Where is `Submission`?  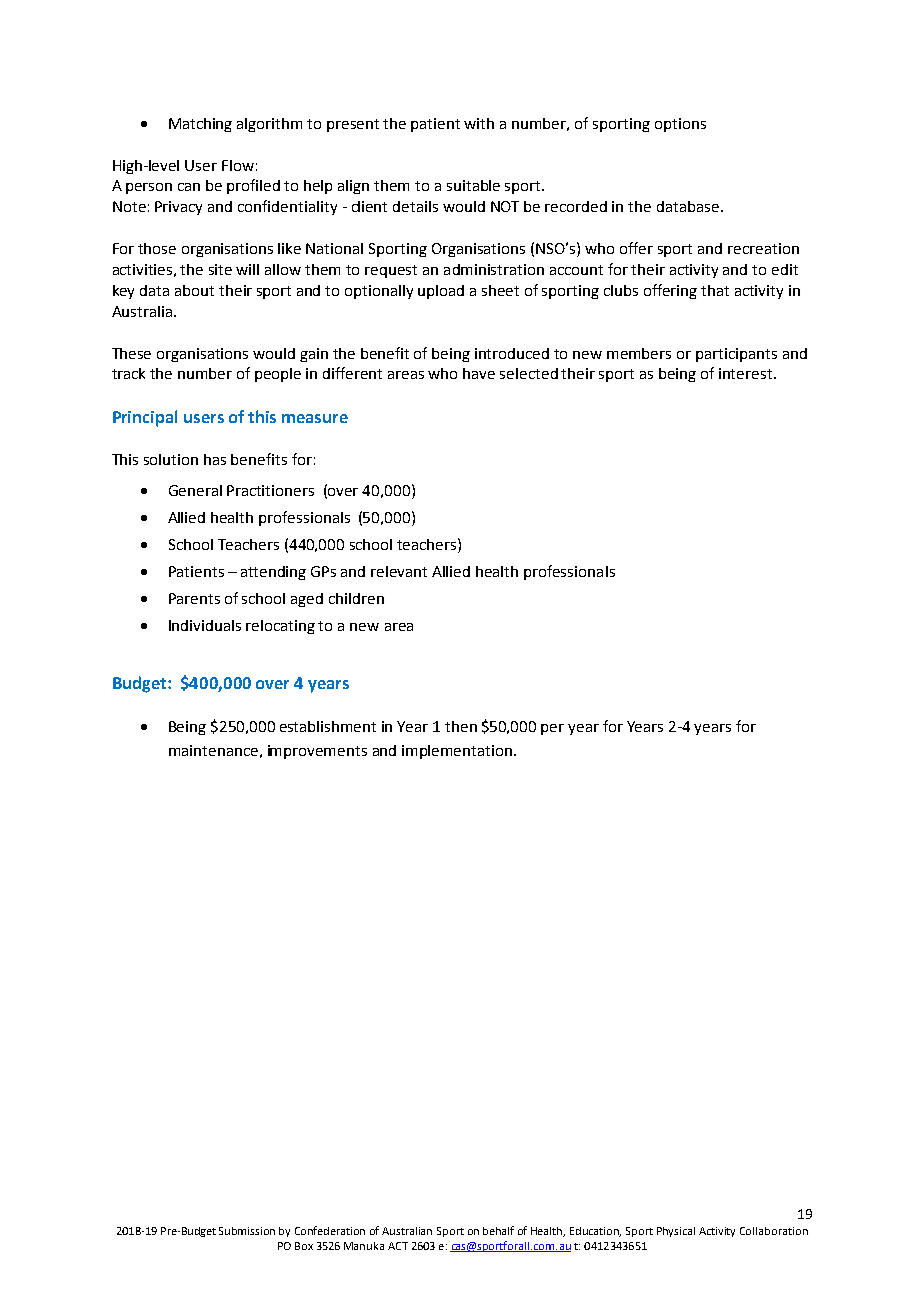
Submission is located at coordinates (247, 1231).
